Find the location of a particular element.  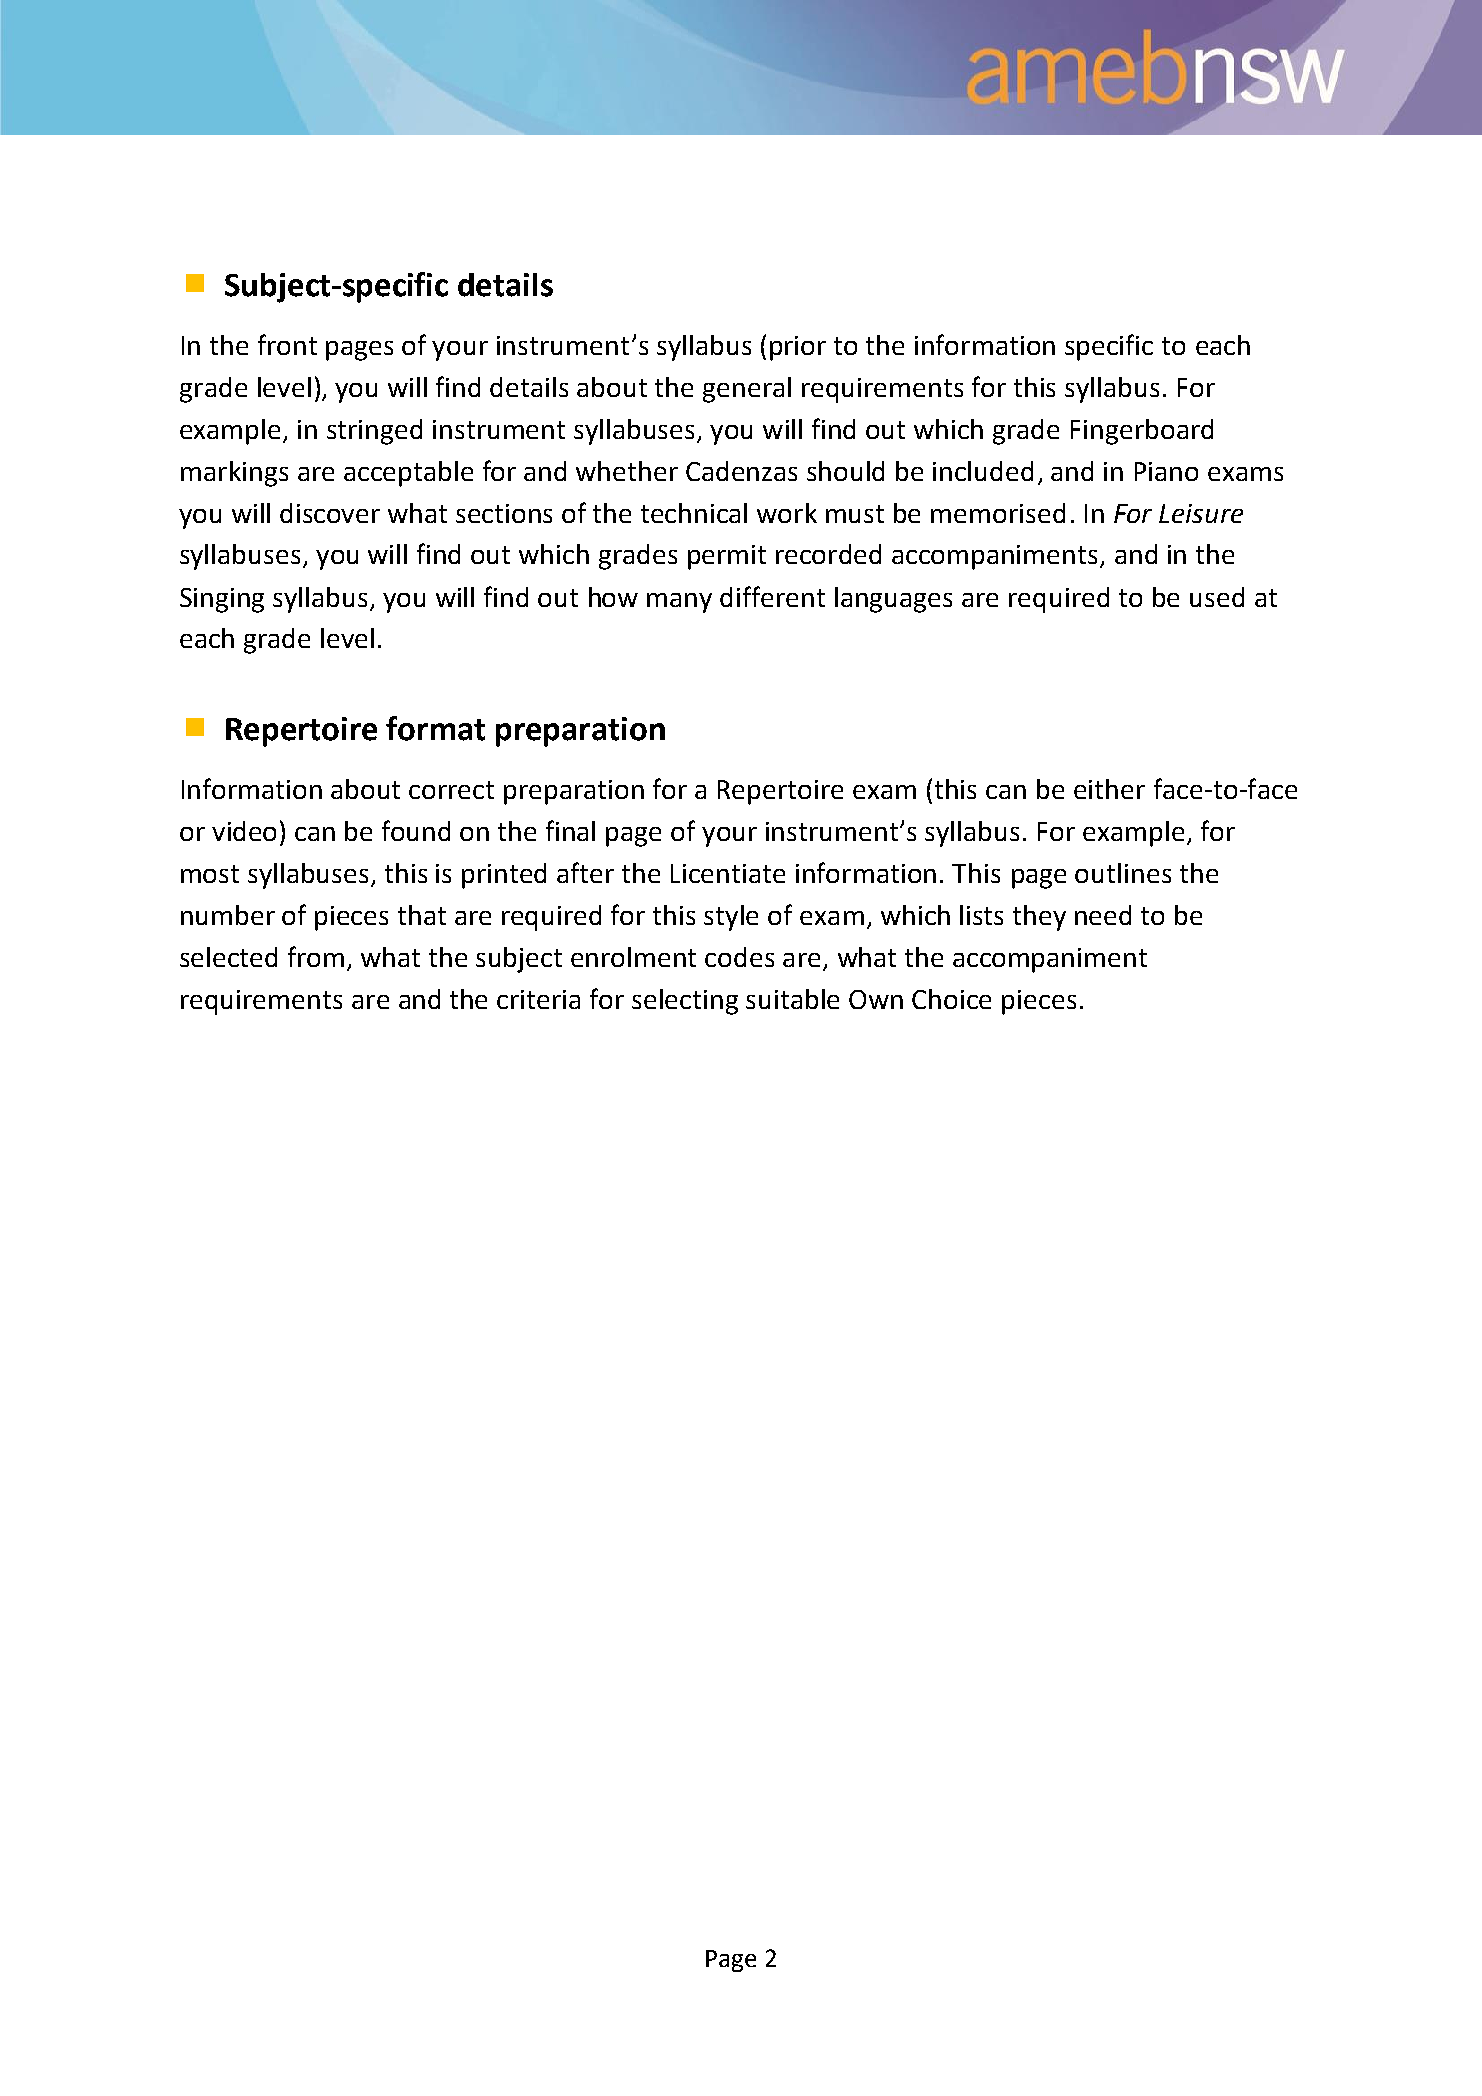

technical is located at coordinates (694, 513).
